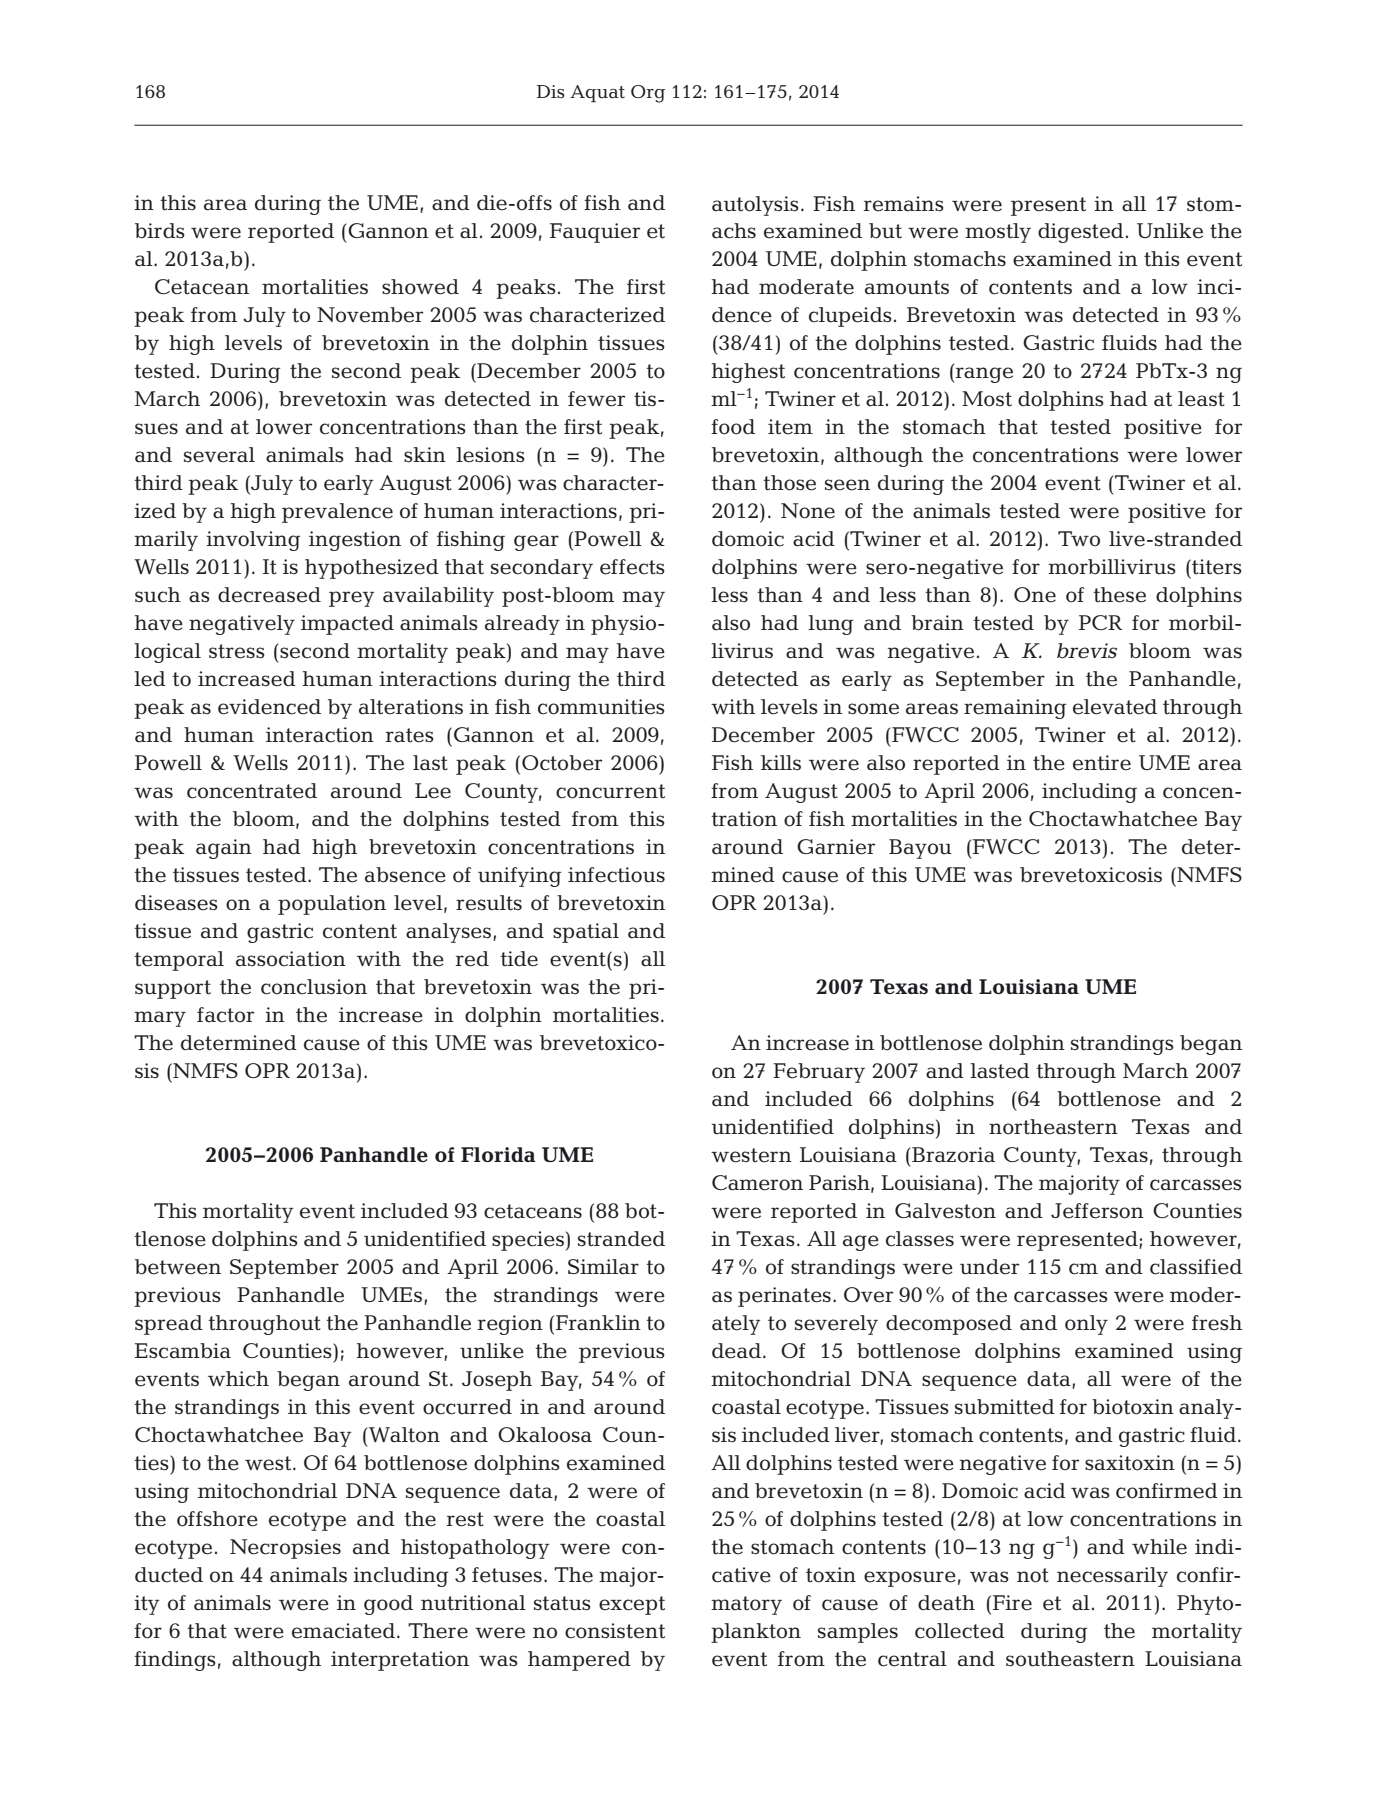 The width and height of the document is (1377, 1816). Describe the element at coordinates (616, 875) in the document. I see `infectious` at that location.
